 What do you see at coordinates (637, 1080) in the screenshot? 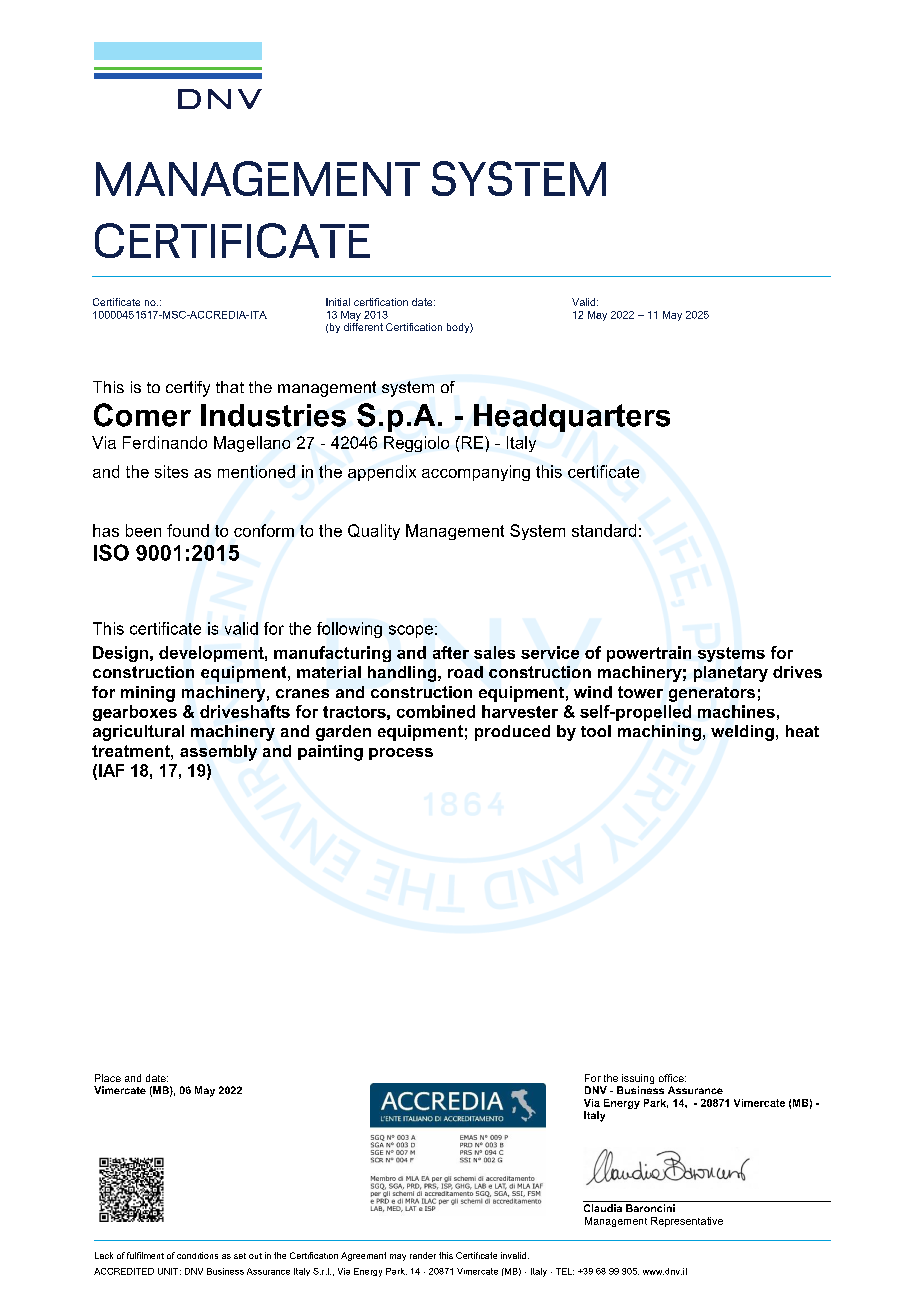
I see `issuing` at bounding box center [637, 1080].
